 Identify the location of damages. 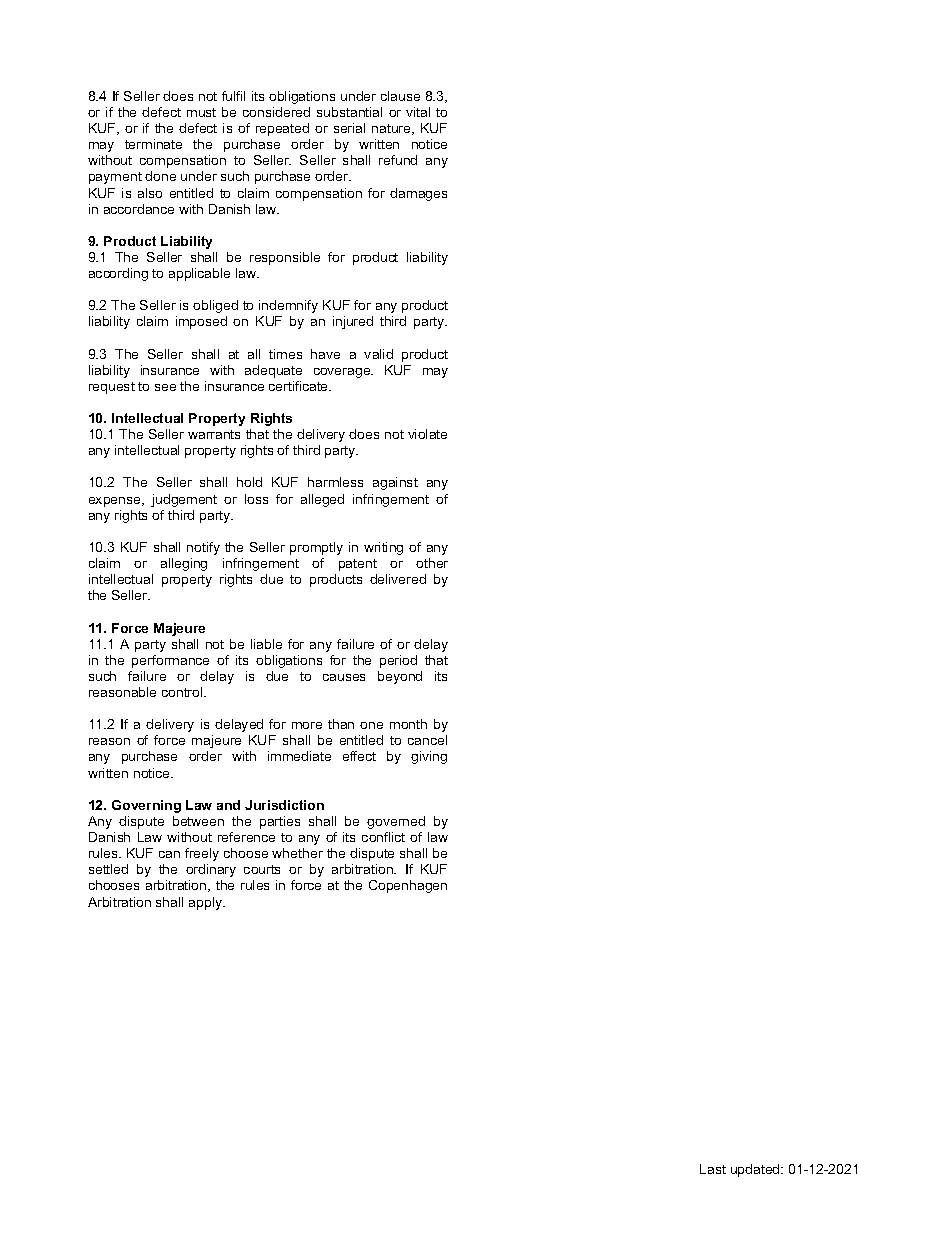
(418, 194).
